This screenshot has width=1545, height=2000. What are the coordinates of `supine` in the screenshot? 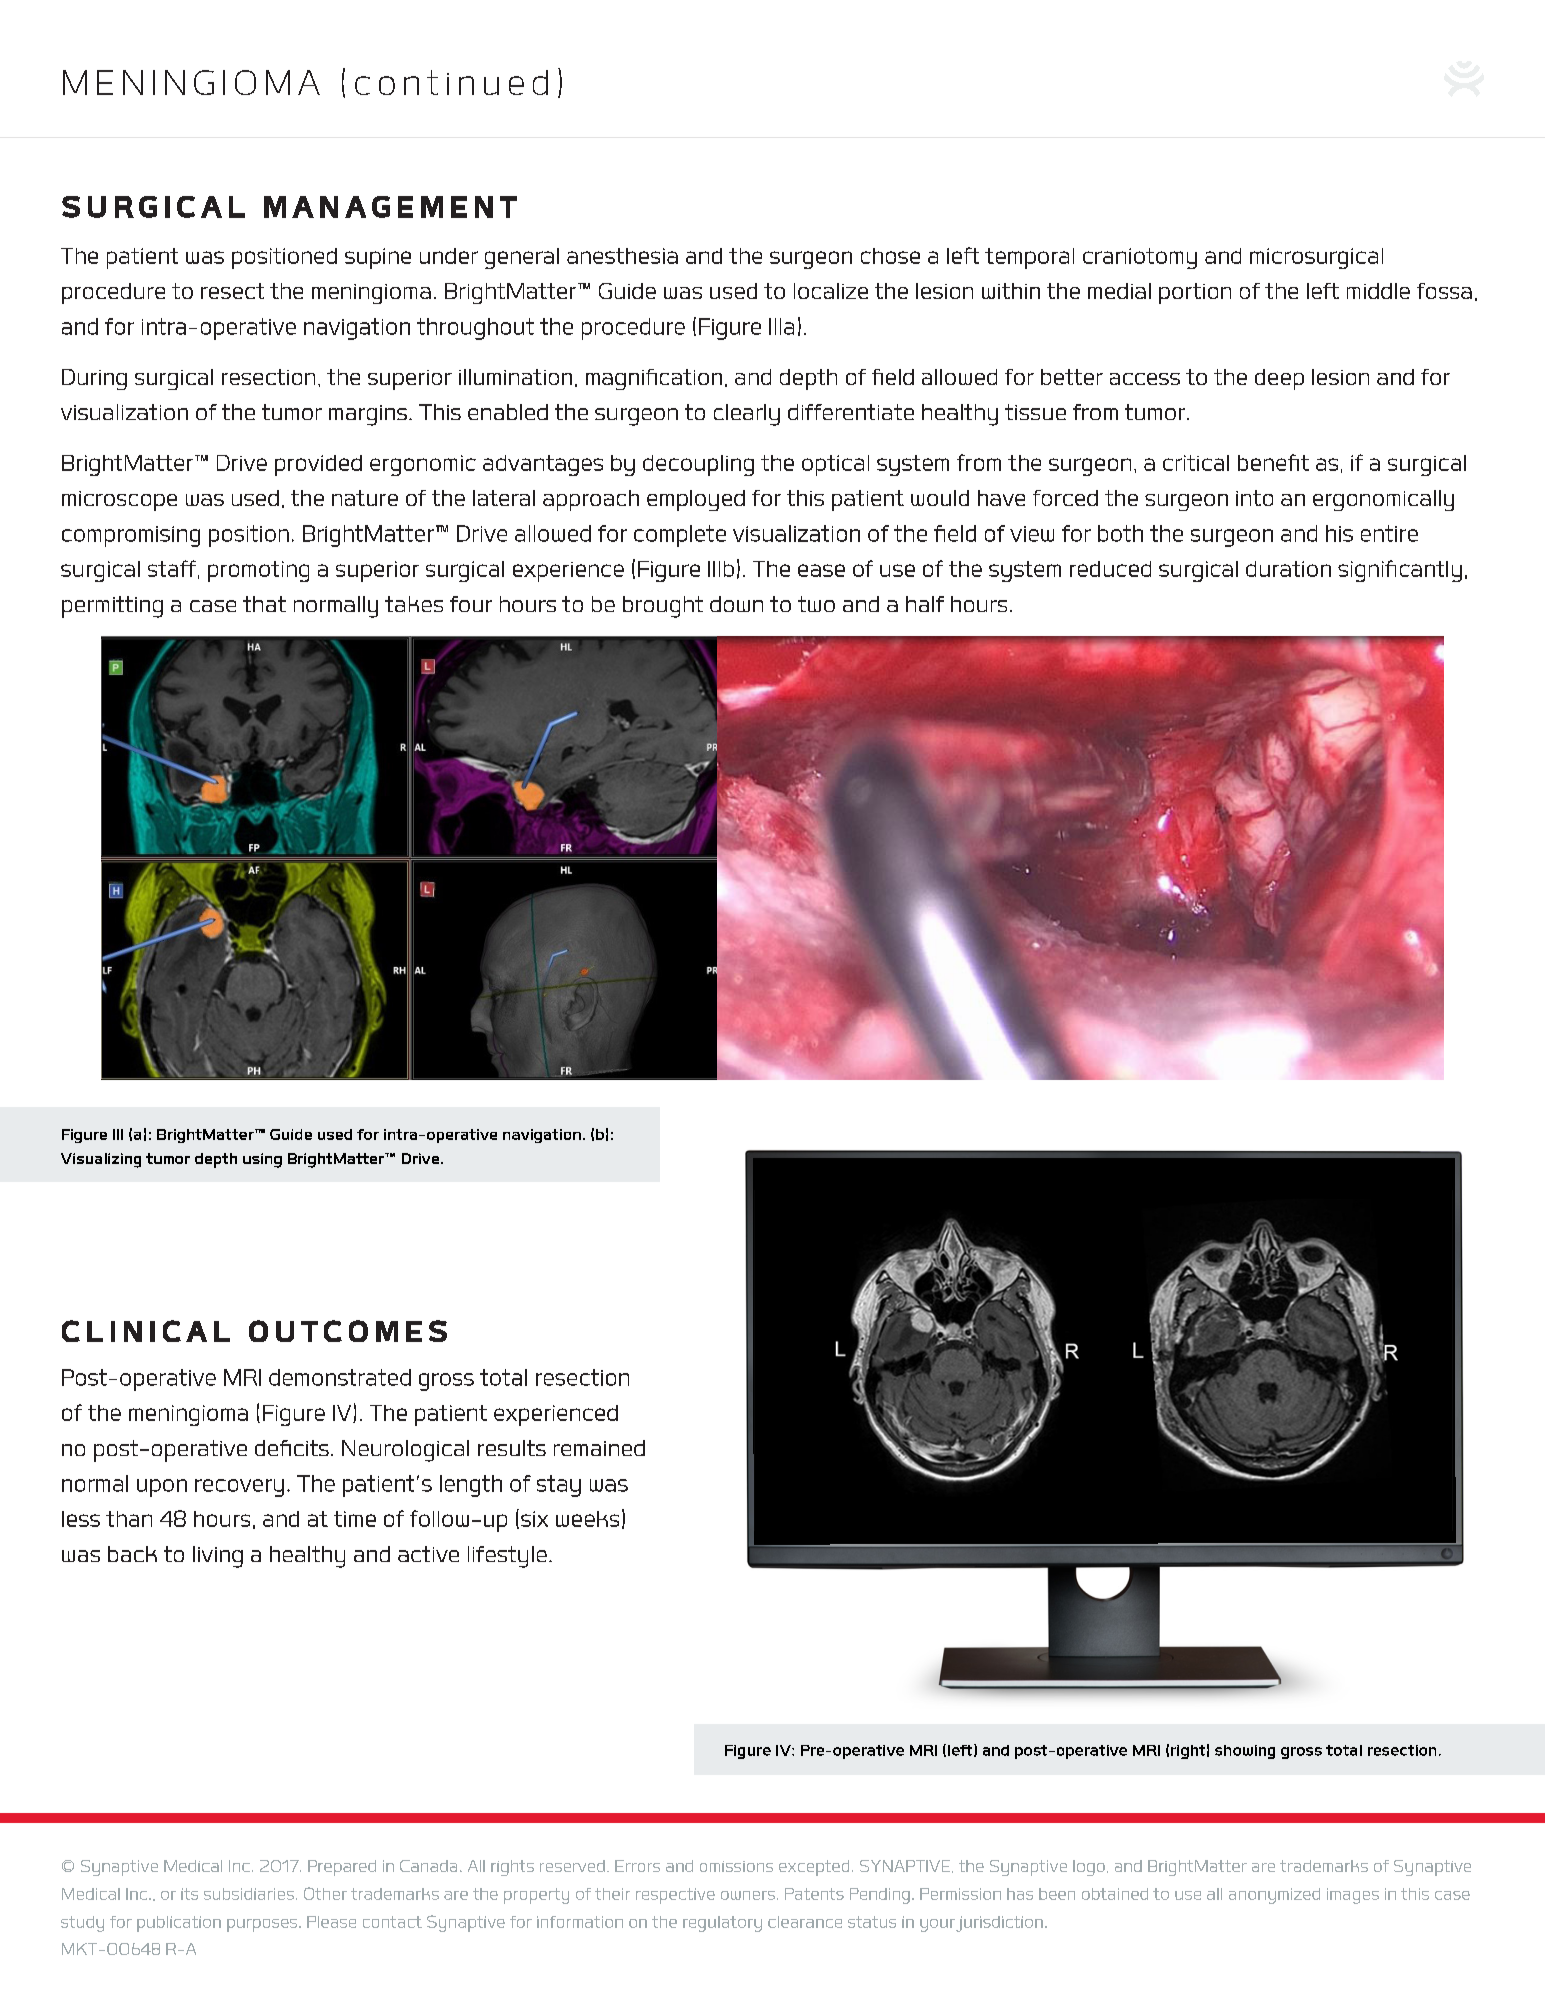 It's located at (378, 258).
